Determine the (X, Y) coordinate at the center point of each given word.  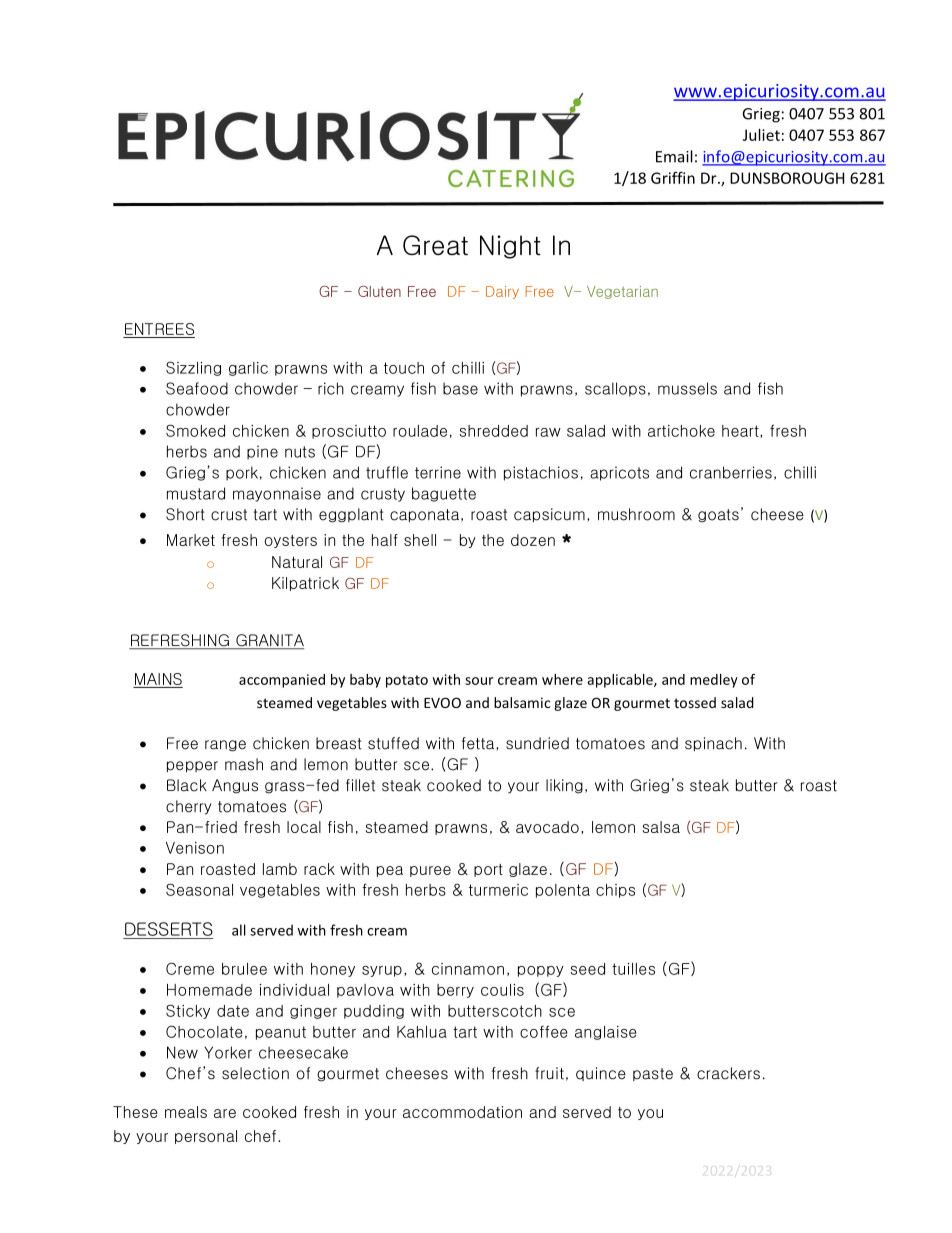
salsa (661, 827)
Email (674, 156)
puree (430, 871)
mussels (687, 388)
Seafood (197, 388)
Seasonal (199, 889)
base (460, 388)
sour (479, 681)
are (225, 1113)
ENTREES (159, 330)
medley (714, 681)
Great (435, 245)
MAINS (158, 680)
